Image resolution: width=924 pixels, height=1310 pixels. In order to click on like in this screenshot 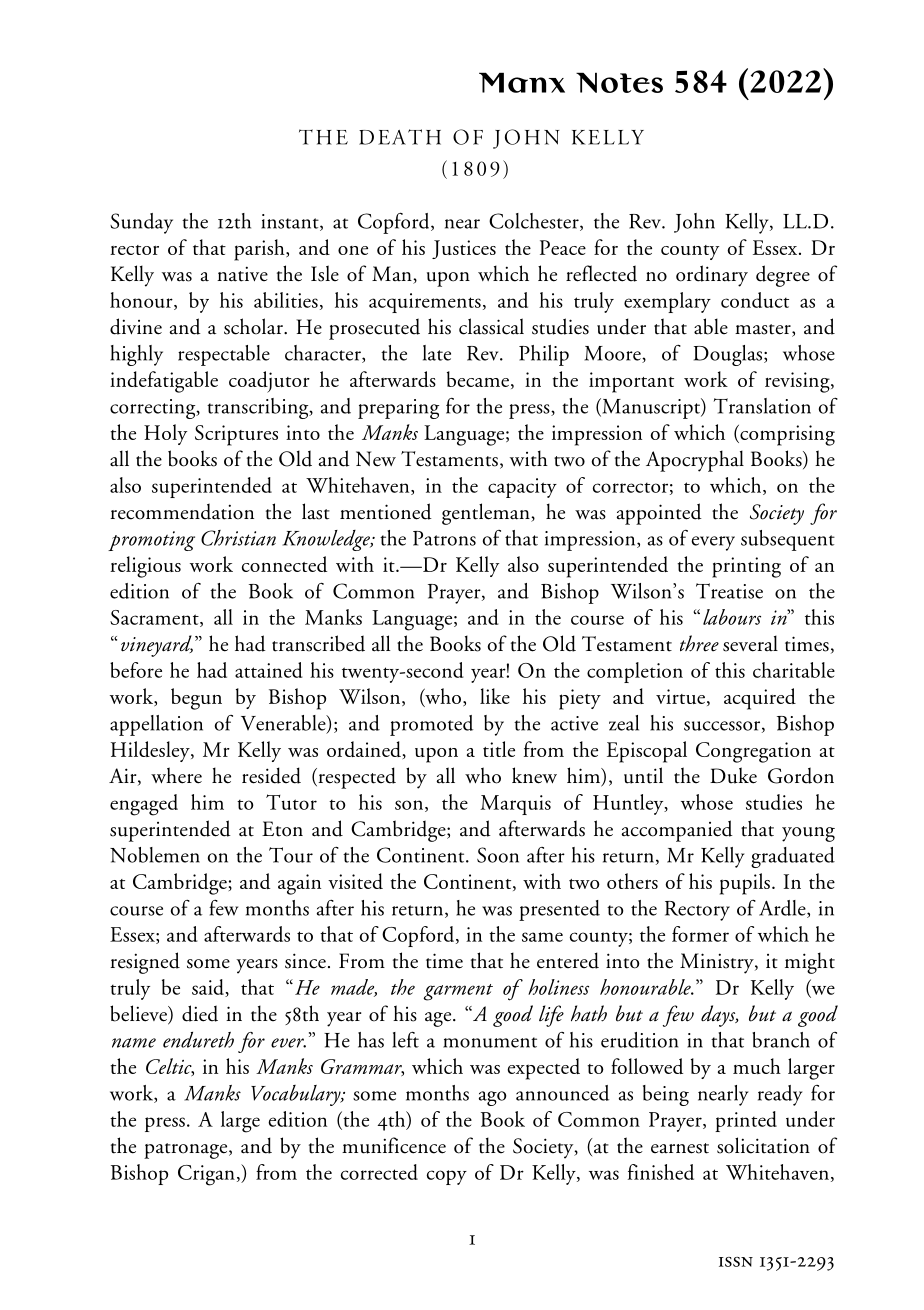, I will do `click(495, 696)`.
